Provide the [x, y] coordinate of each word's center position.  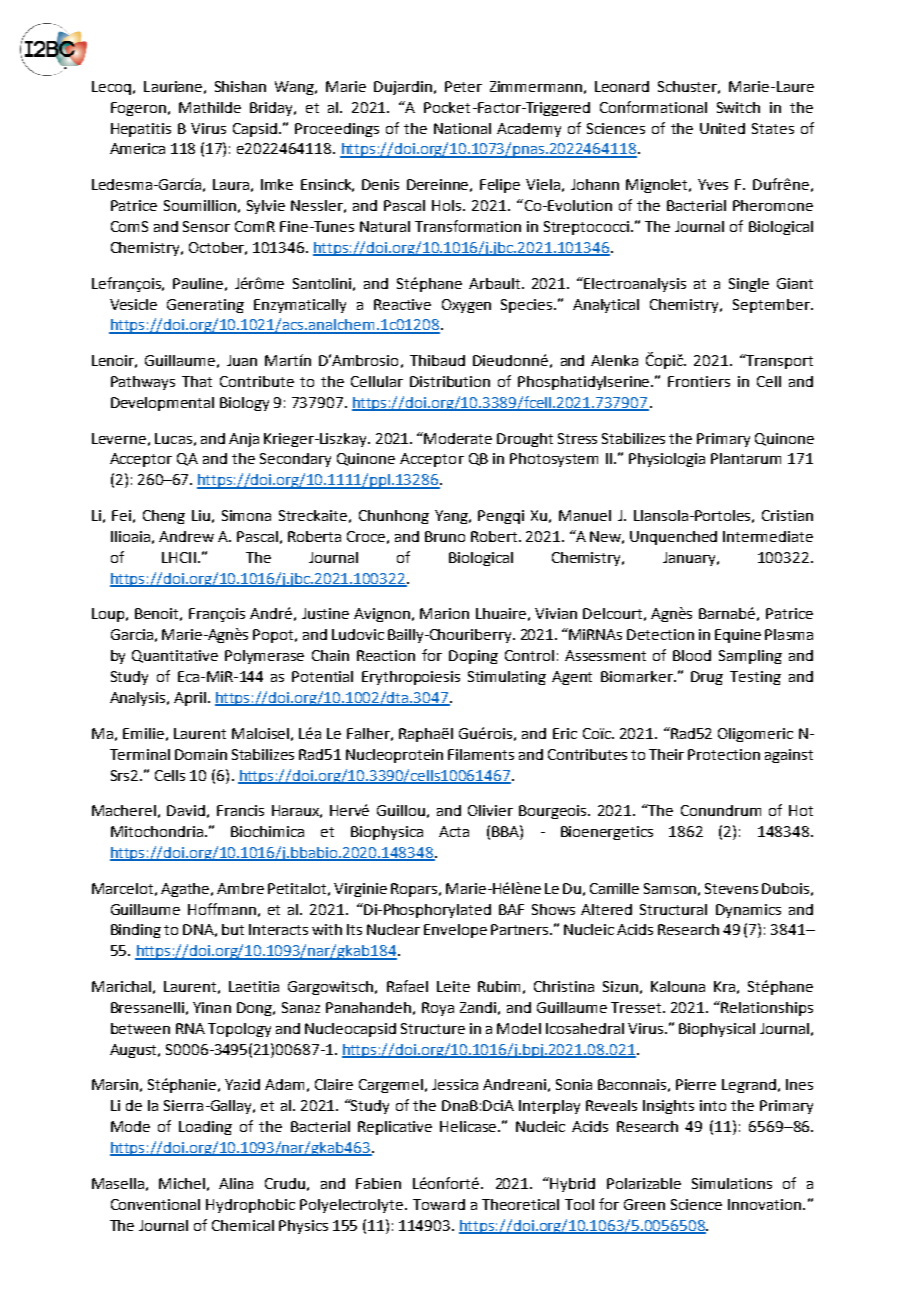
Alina [236, 1183]
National [462, 128]
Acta [454, 831]
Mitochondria [158, 831]
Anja [244, 440]
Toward [439, 1204]
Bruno [445, 536]
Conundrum [721, 810]
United [722, 128]
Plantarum [746, 458]
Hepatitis [141, 130]
